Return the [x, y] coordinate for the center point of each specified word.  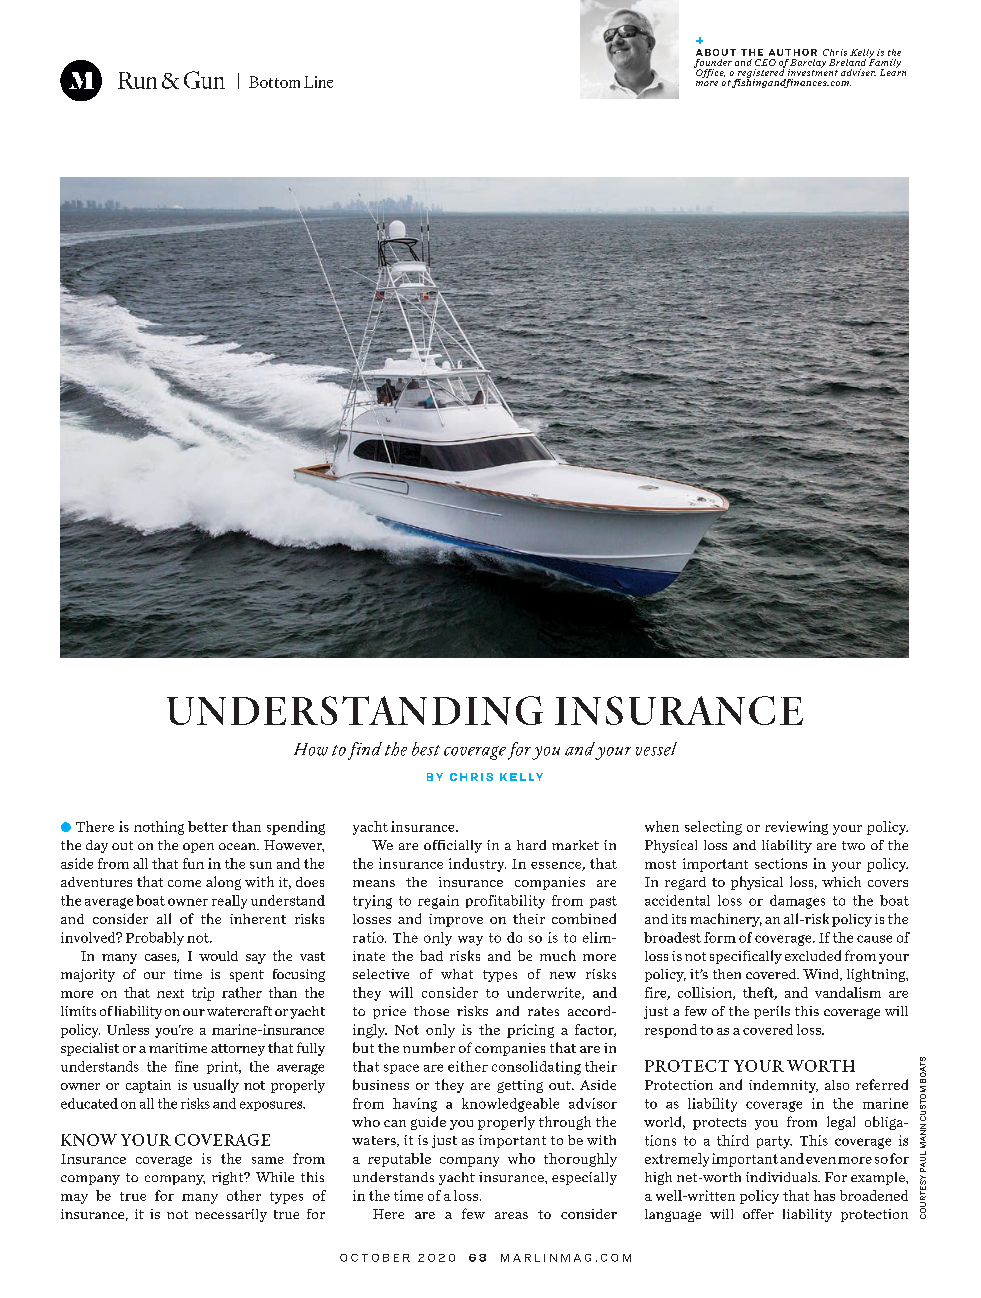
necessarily [231, 1215]
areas [511, 1215]
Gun [204, 80]
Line [318, 82]
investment [813, 71]
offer [758, 1214]
